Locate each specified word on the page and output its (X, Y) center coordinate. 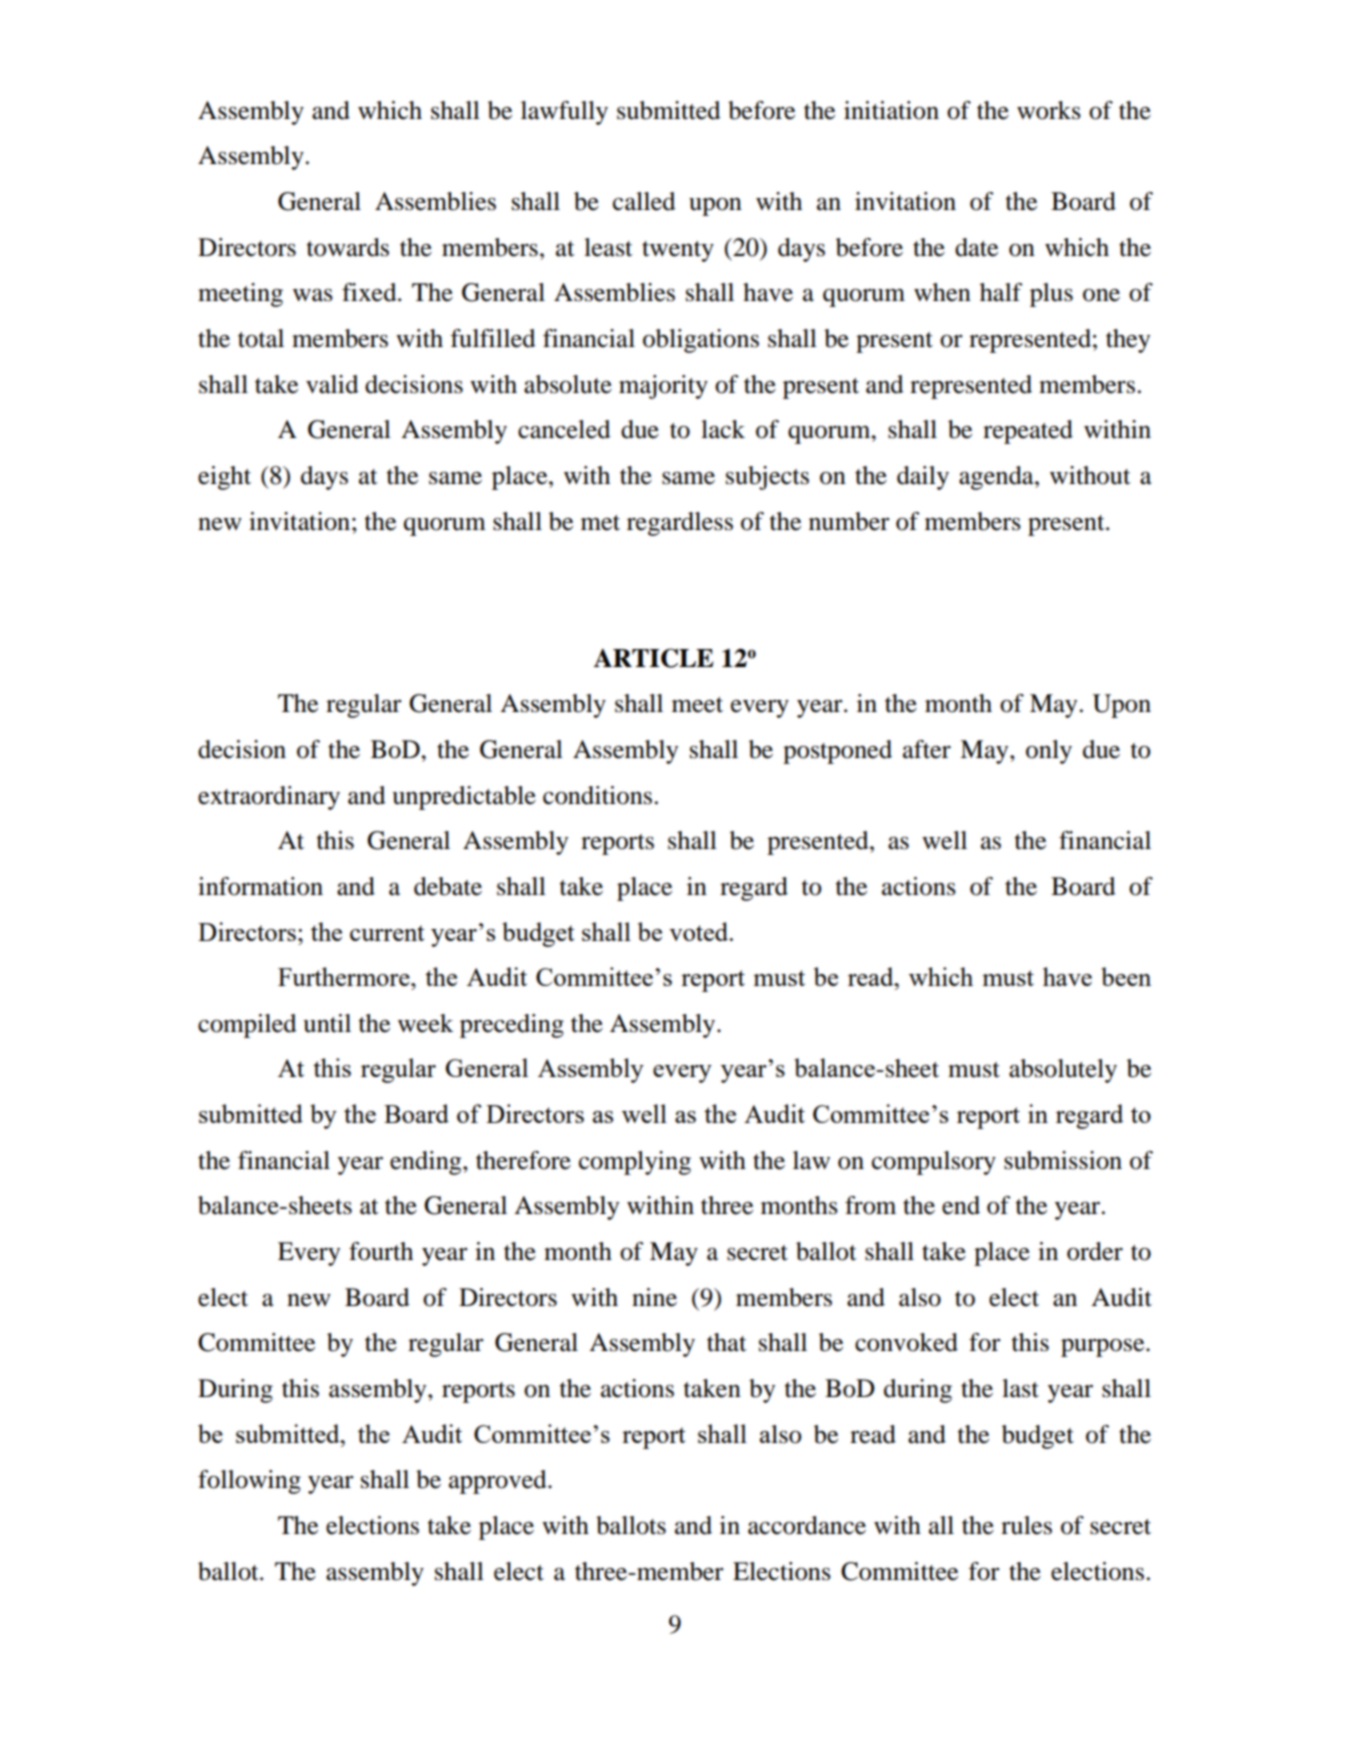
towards (348, 247)
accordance (807, 1525)
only (1049, 752)
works (1049, 110)
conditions (597, 795)
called (644, 201)
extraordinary (269, 798)
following (249, 1482)
